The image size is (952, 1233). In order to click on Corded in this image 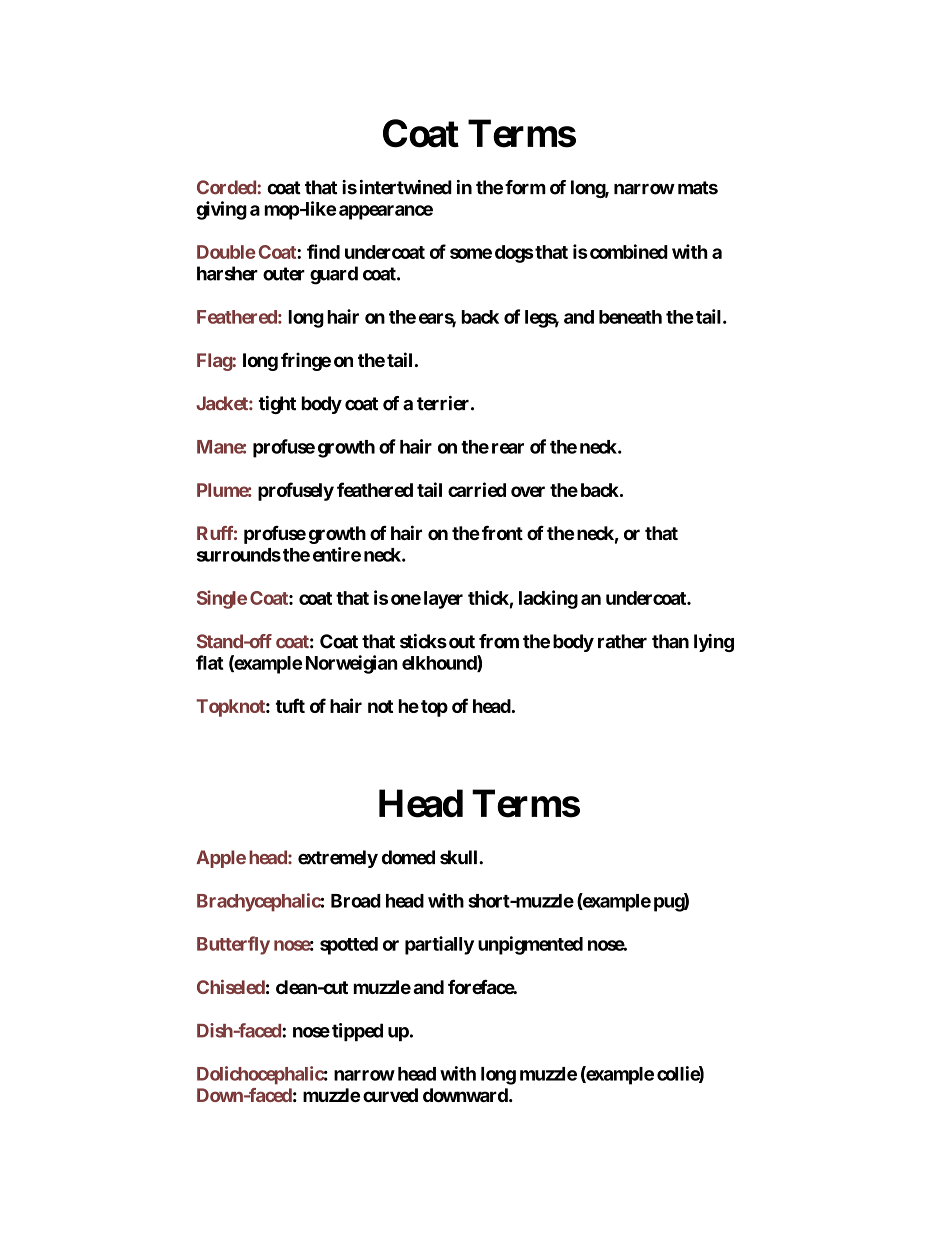, I will do `click(226, 187)`.
